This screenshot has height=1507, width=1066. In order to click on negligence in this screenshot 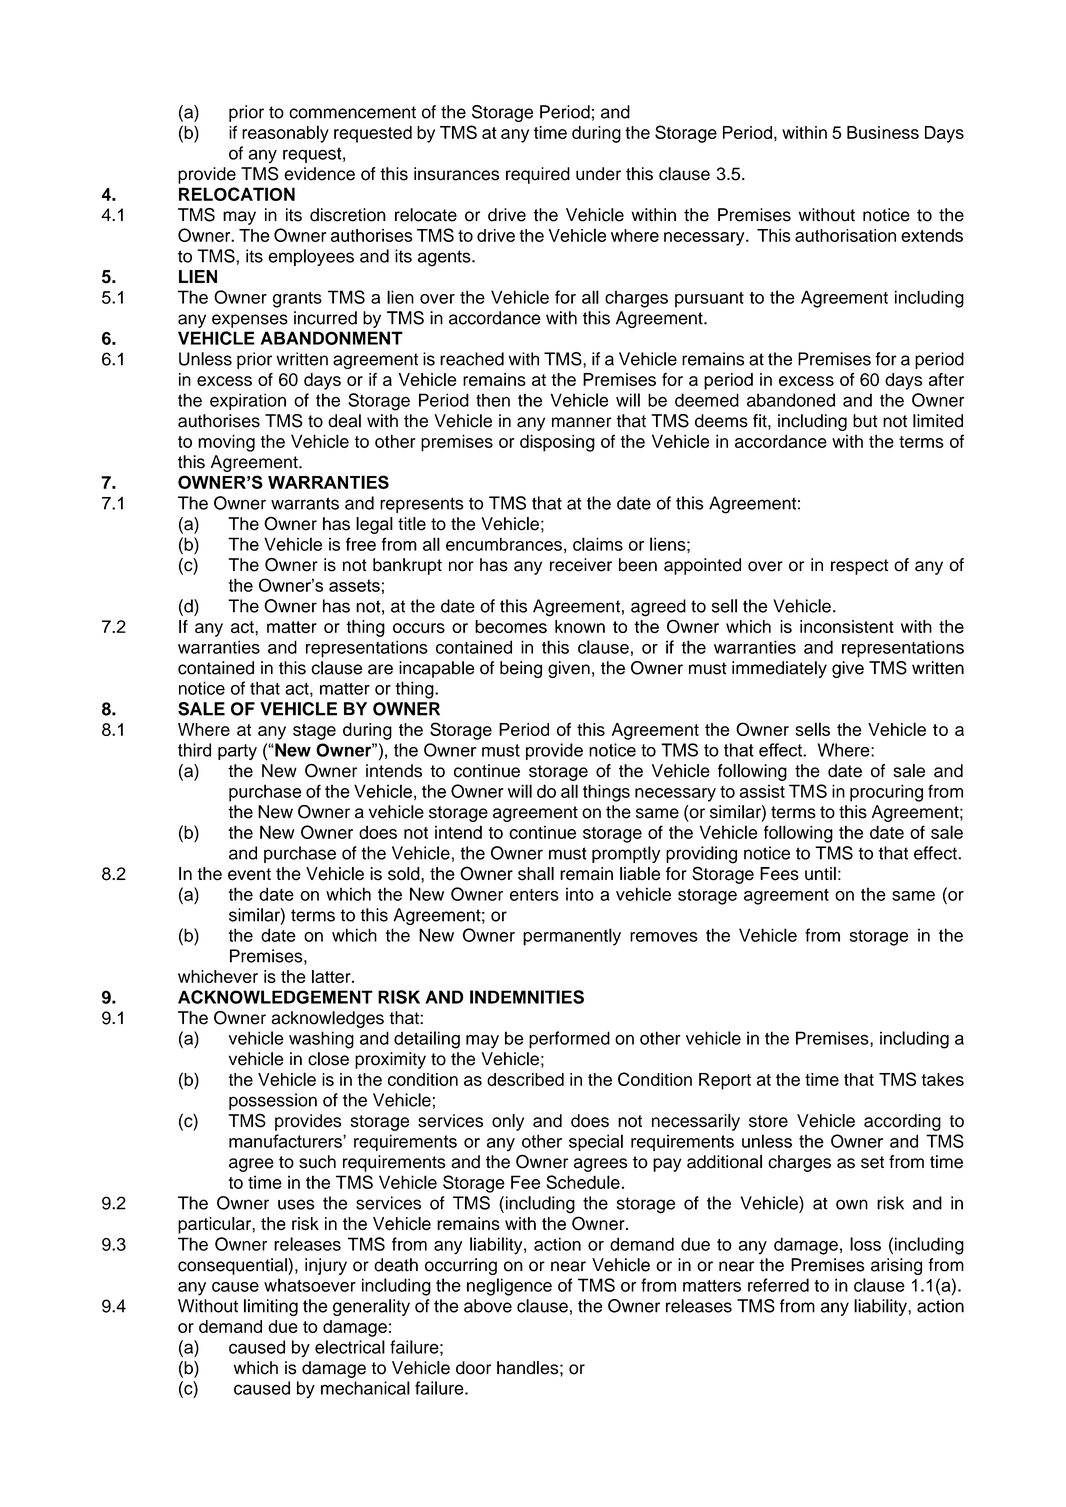, I will do `click(509, 1287)`.
